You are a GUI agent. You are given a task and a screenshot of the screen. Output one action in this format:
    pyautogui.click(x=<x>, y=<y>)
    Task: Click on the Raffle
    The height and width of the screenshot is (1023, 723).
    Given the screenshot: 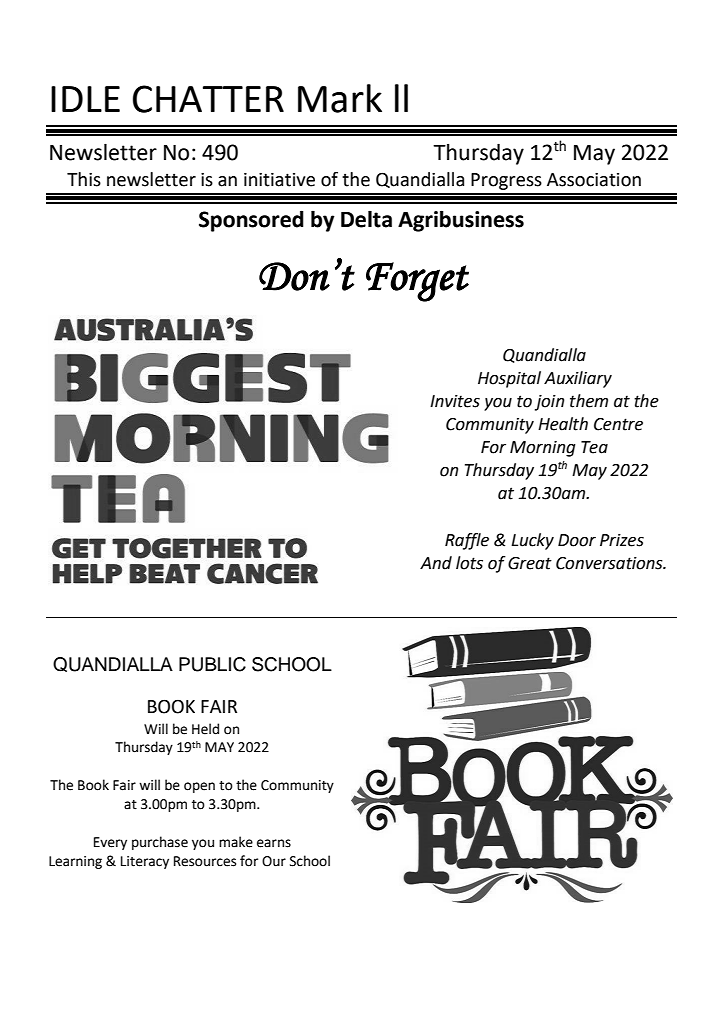 What is the action you would take?
    pyautogui.click(x=467, y=541)
